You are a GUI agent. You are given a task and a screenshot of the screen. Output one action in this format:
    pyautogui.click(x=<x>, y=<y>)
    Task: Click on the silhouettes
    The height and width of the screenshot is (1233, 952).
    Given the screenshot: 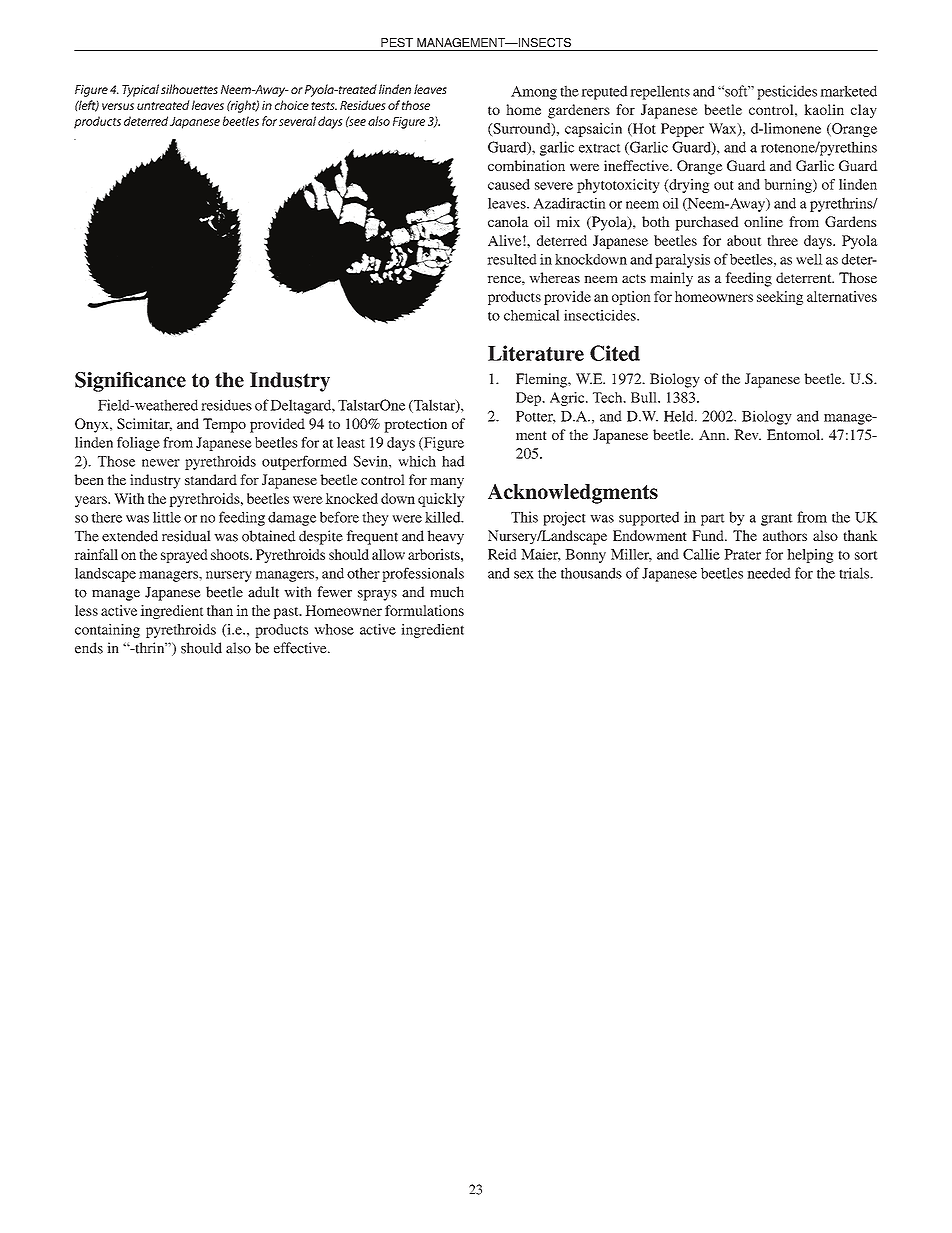 What is the action you would take?
    pyautogui.click(x=189, y=89)
